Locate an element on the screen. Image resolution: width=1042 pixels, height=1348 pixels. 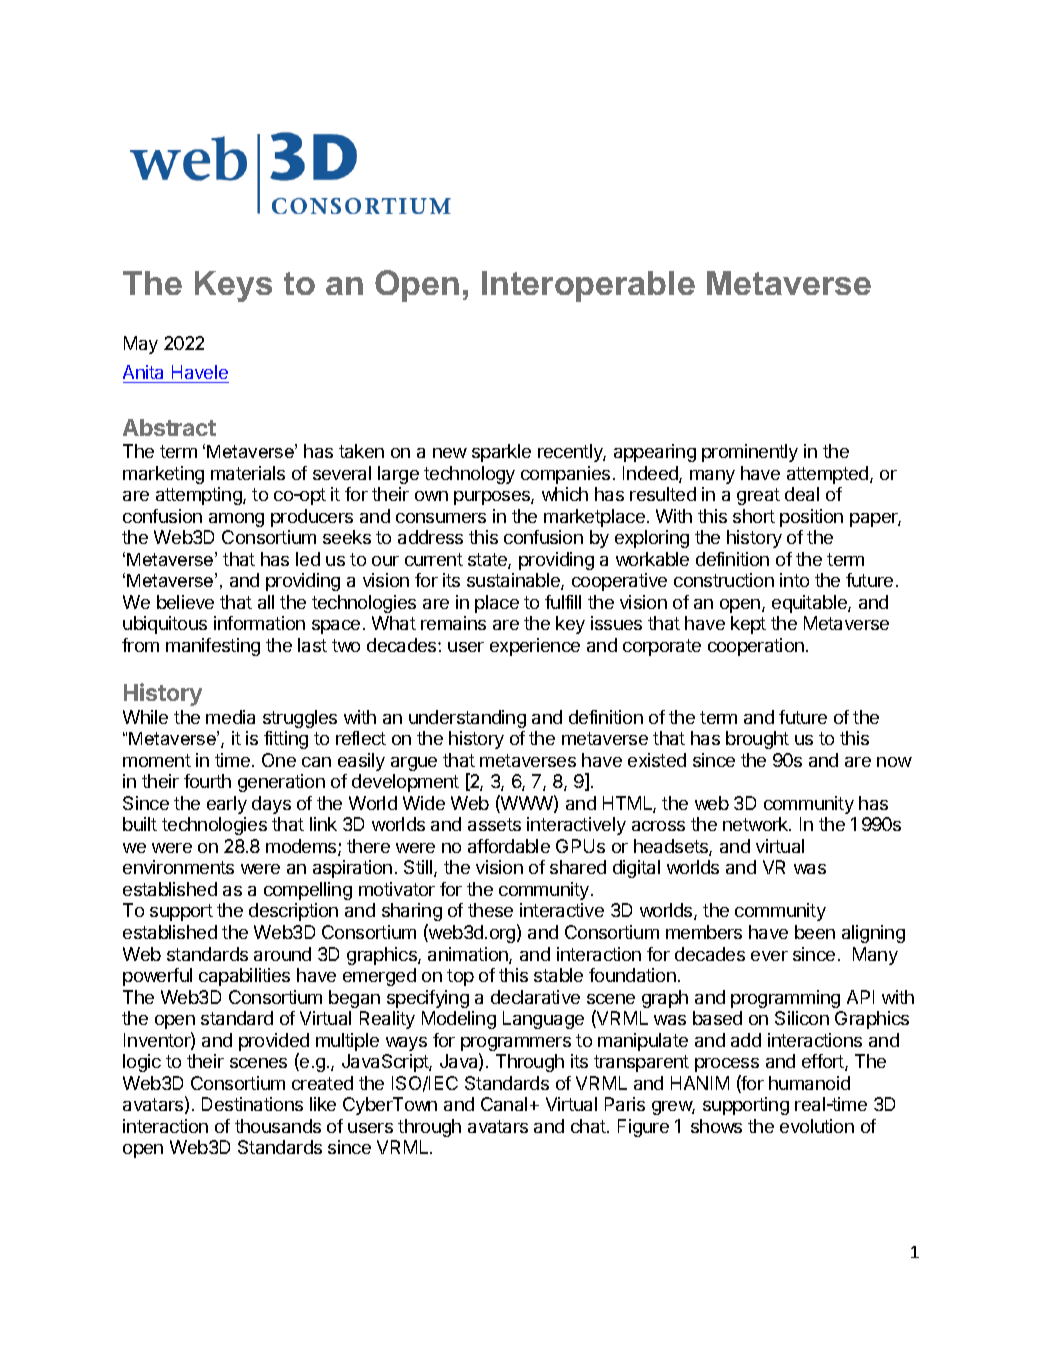
which is located at coordinates (565, 494).
